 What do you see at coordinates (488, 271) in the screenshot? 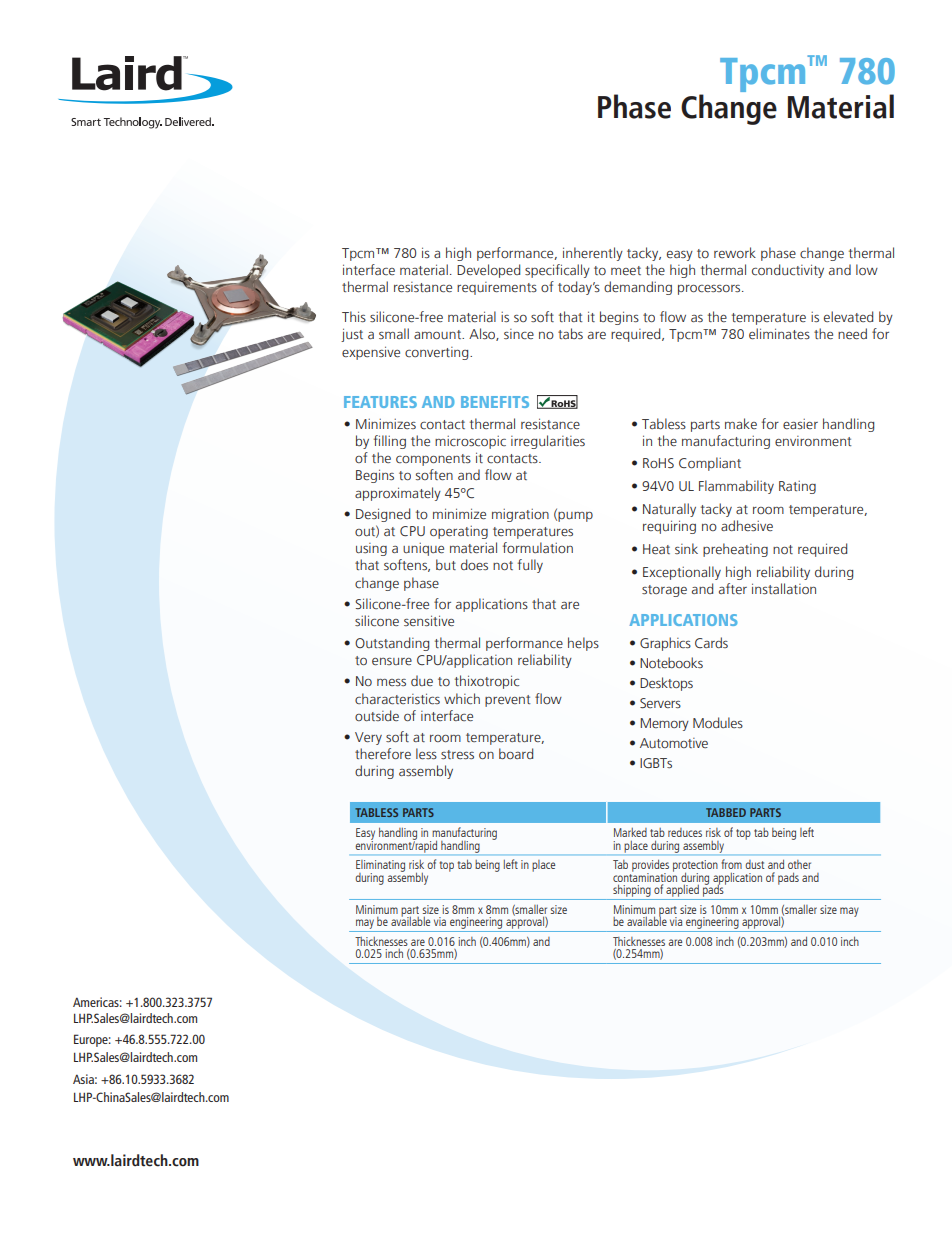
I see `Developed` at bounding box center [488, 271].
